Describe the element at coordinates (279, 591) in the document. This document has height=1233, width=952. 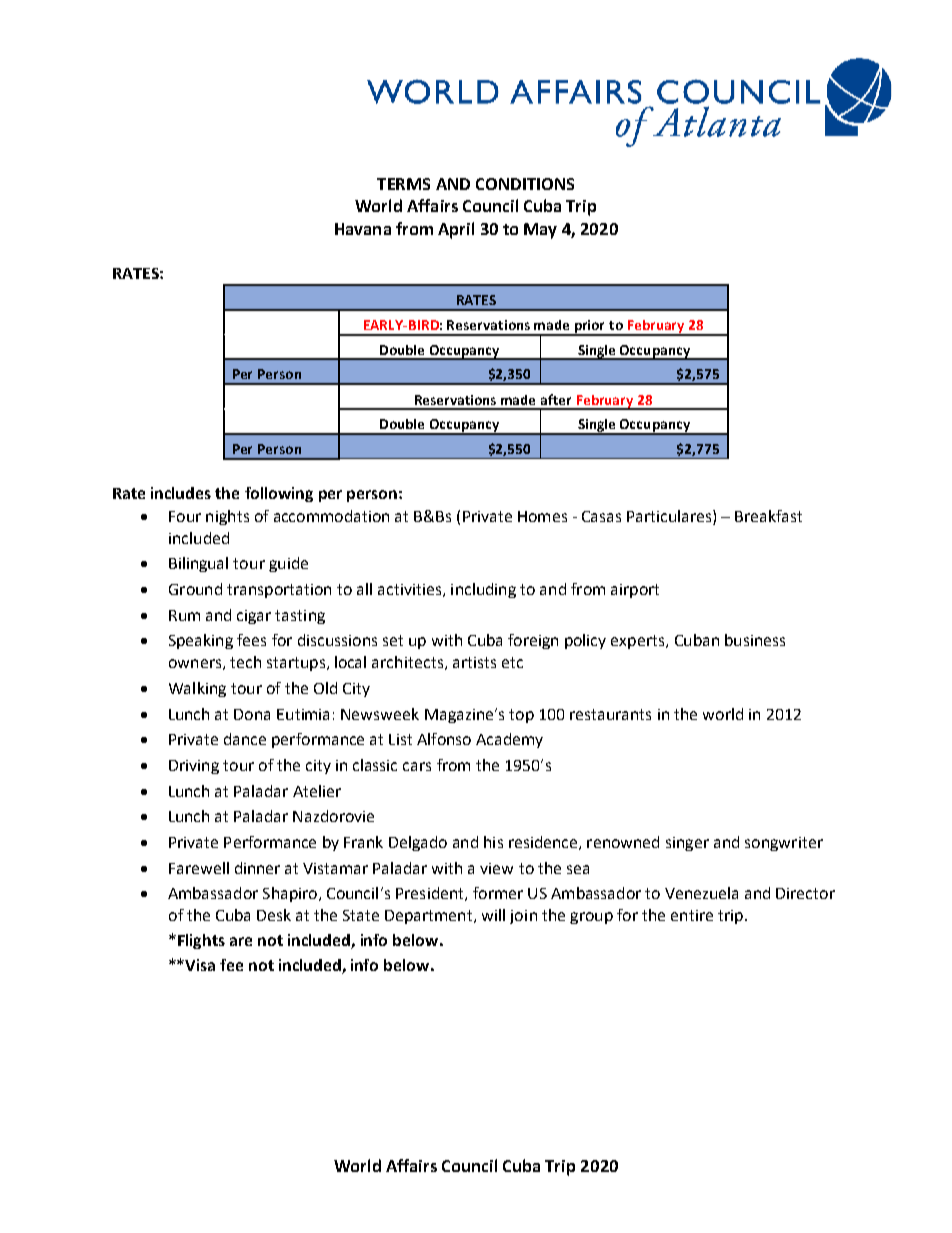
I see `transportation` at that location.
